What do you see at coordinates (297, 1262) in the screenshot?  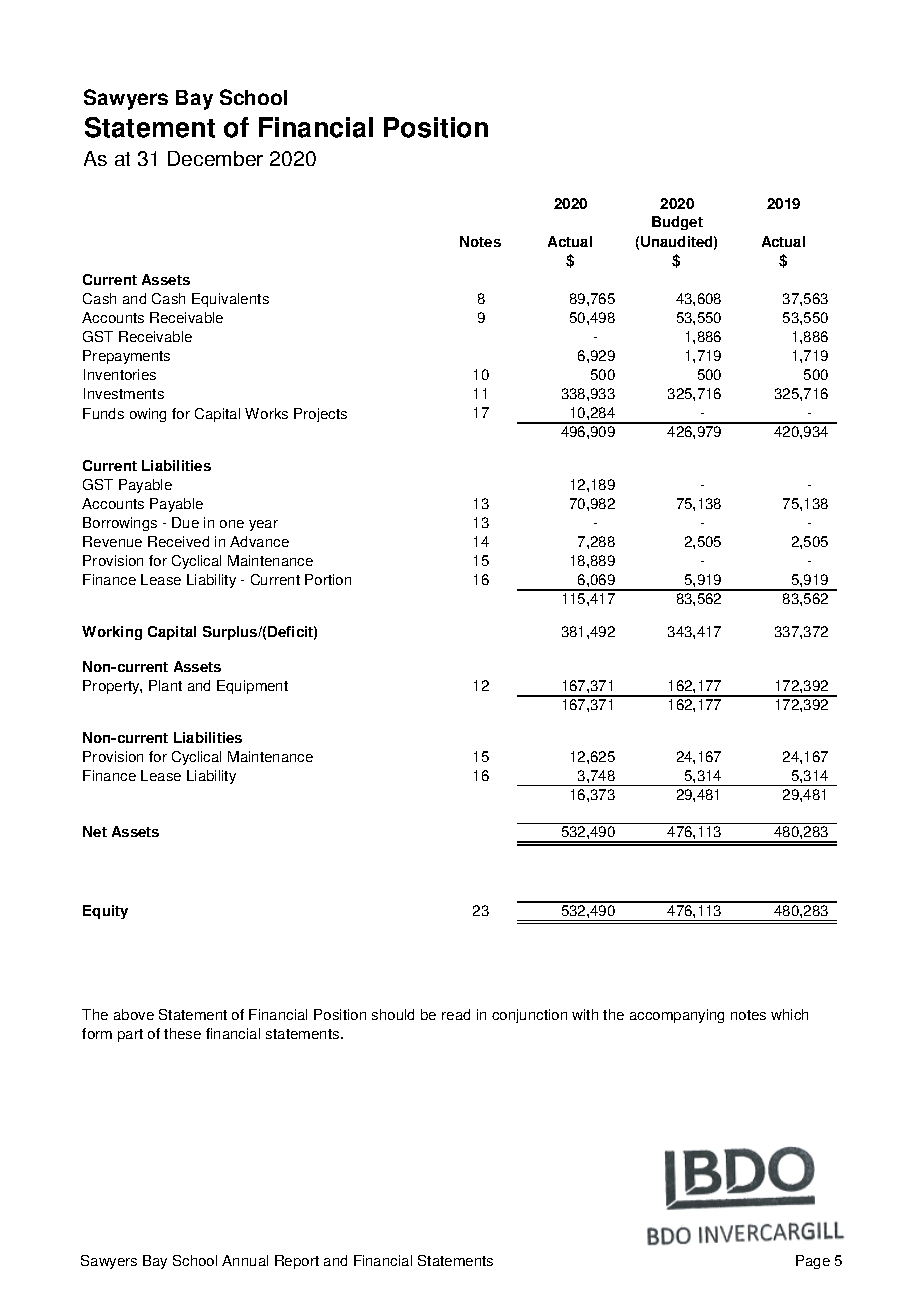 I see `Report` at bounding box center [297, 1262].
